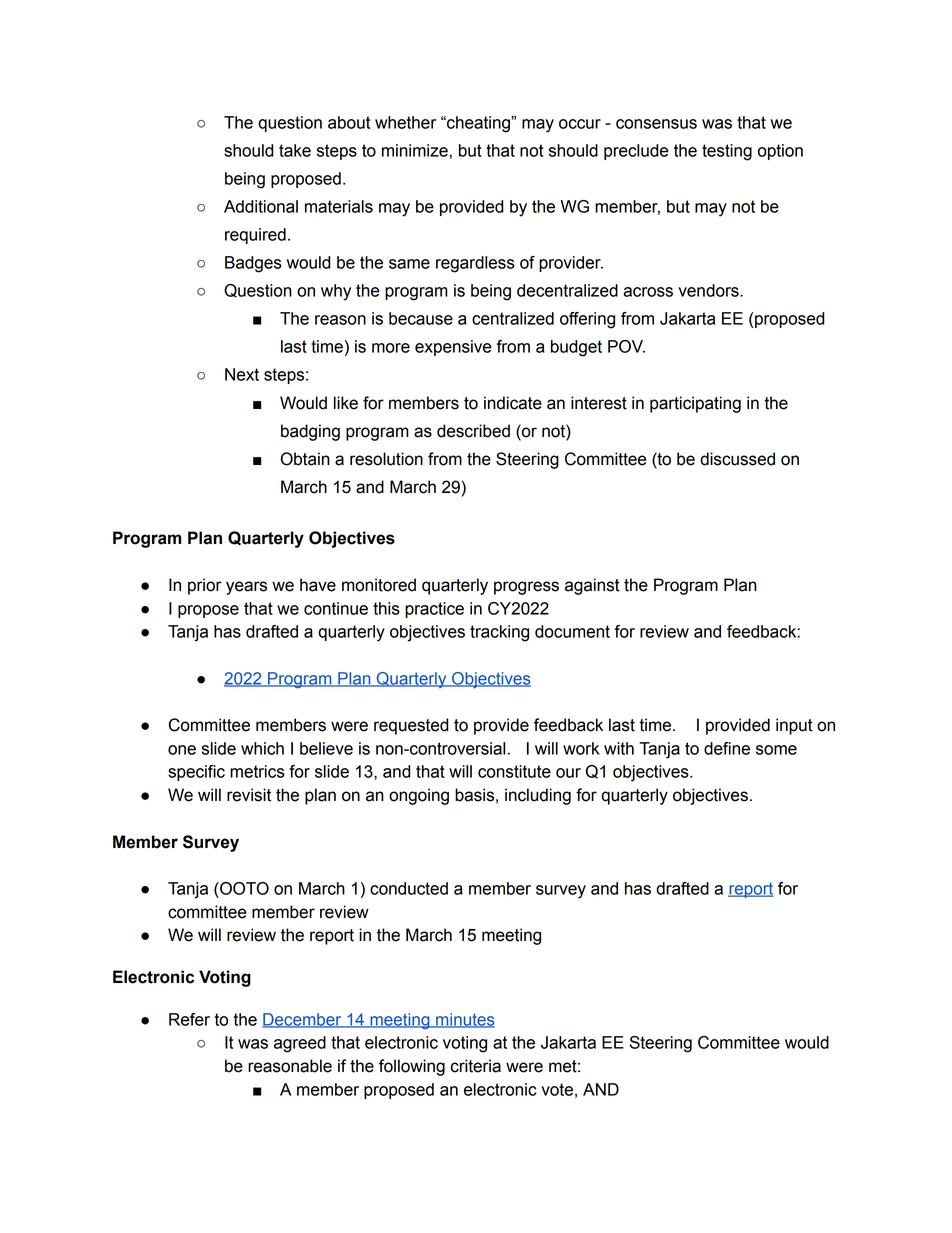 Image resolution: width=952 pixels, height=1233 pixels. What do you see at coordinates (727, 152) in the page?
I see `testing` at bounding box center [727, 152].
